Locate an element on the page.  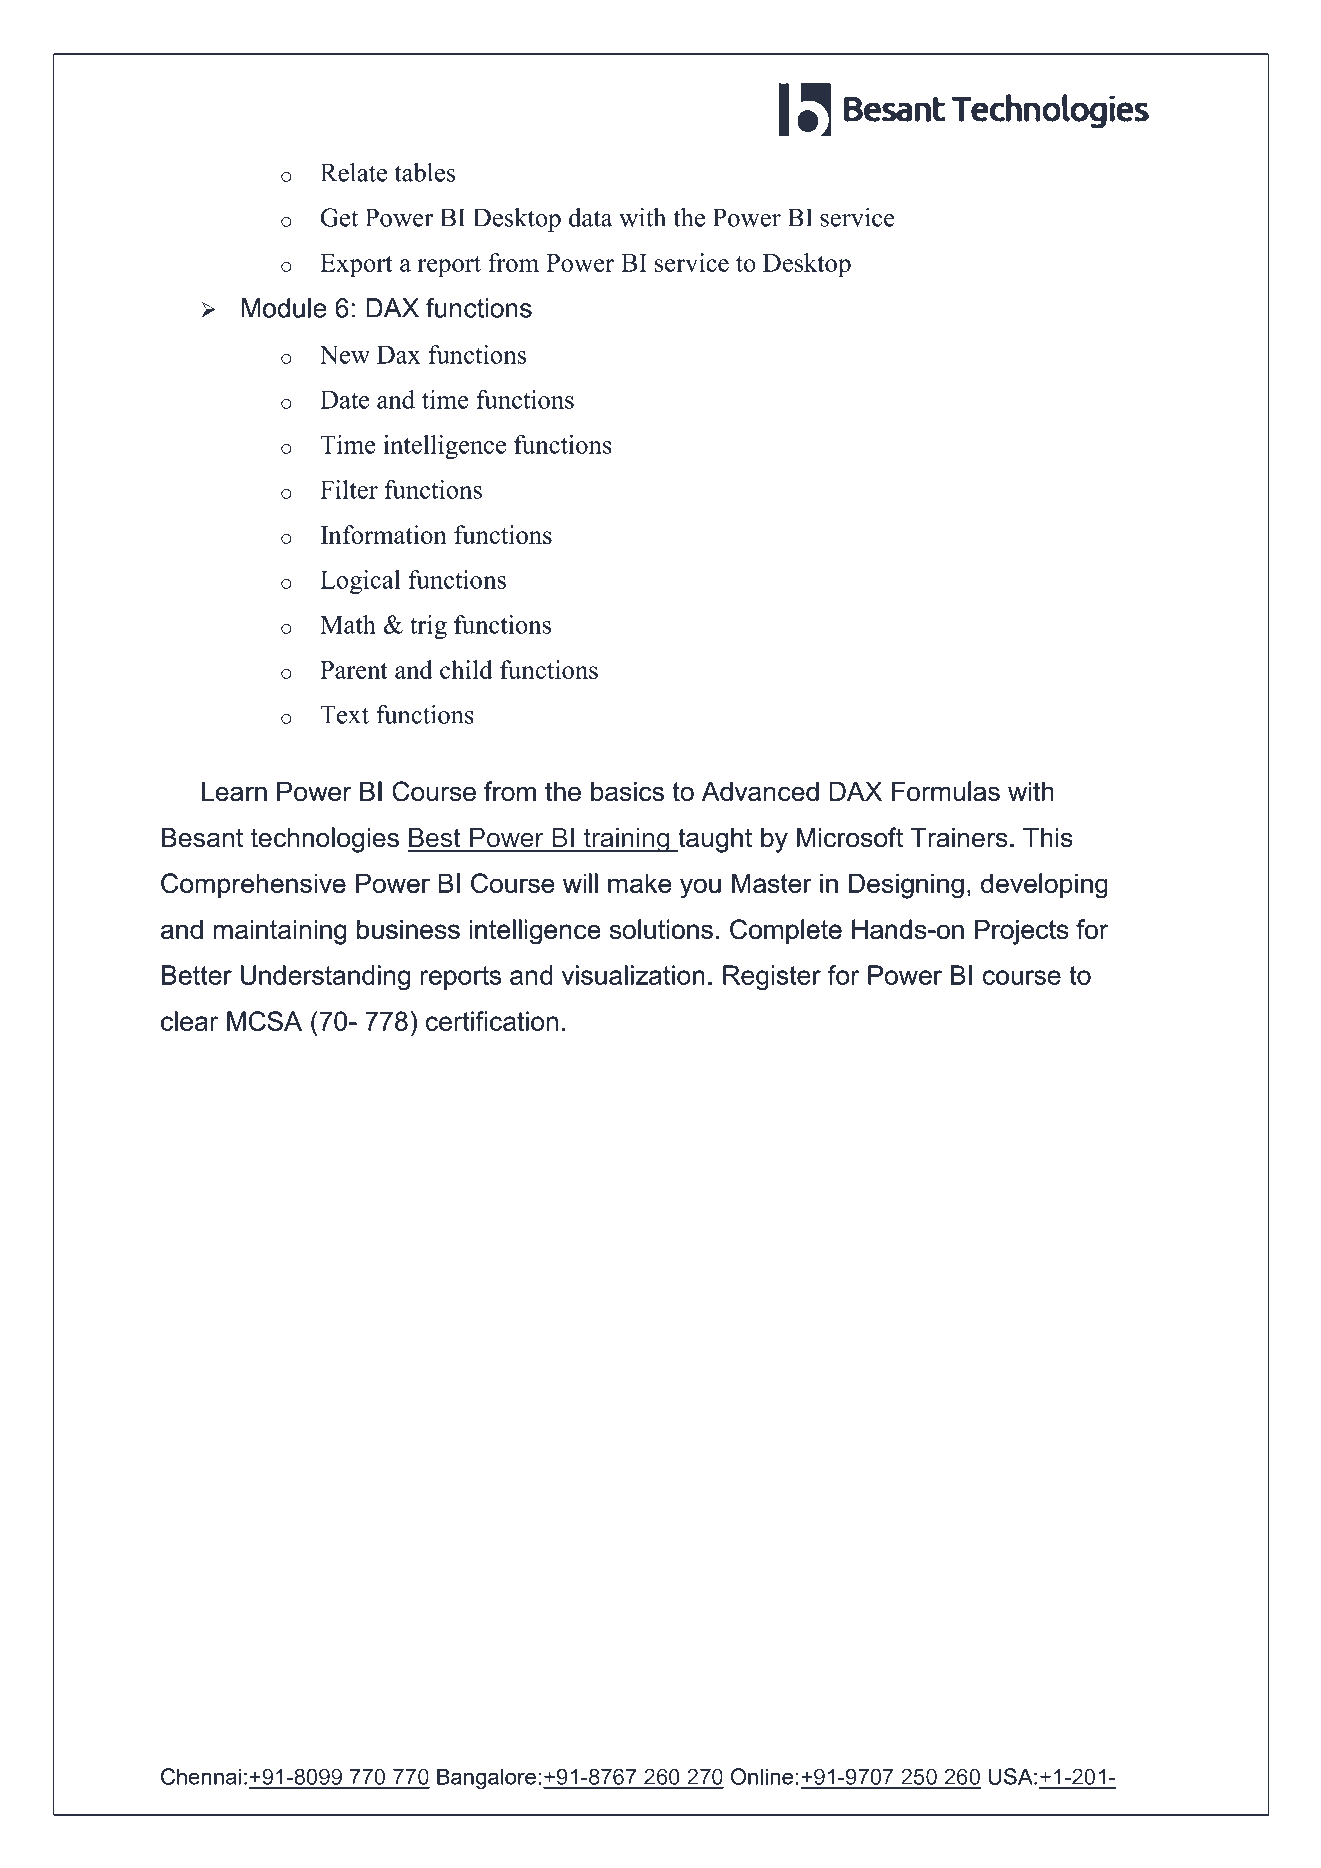
New is located at coordinates (345, 354).
